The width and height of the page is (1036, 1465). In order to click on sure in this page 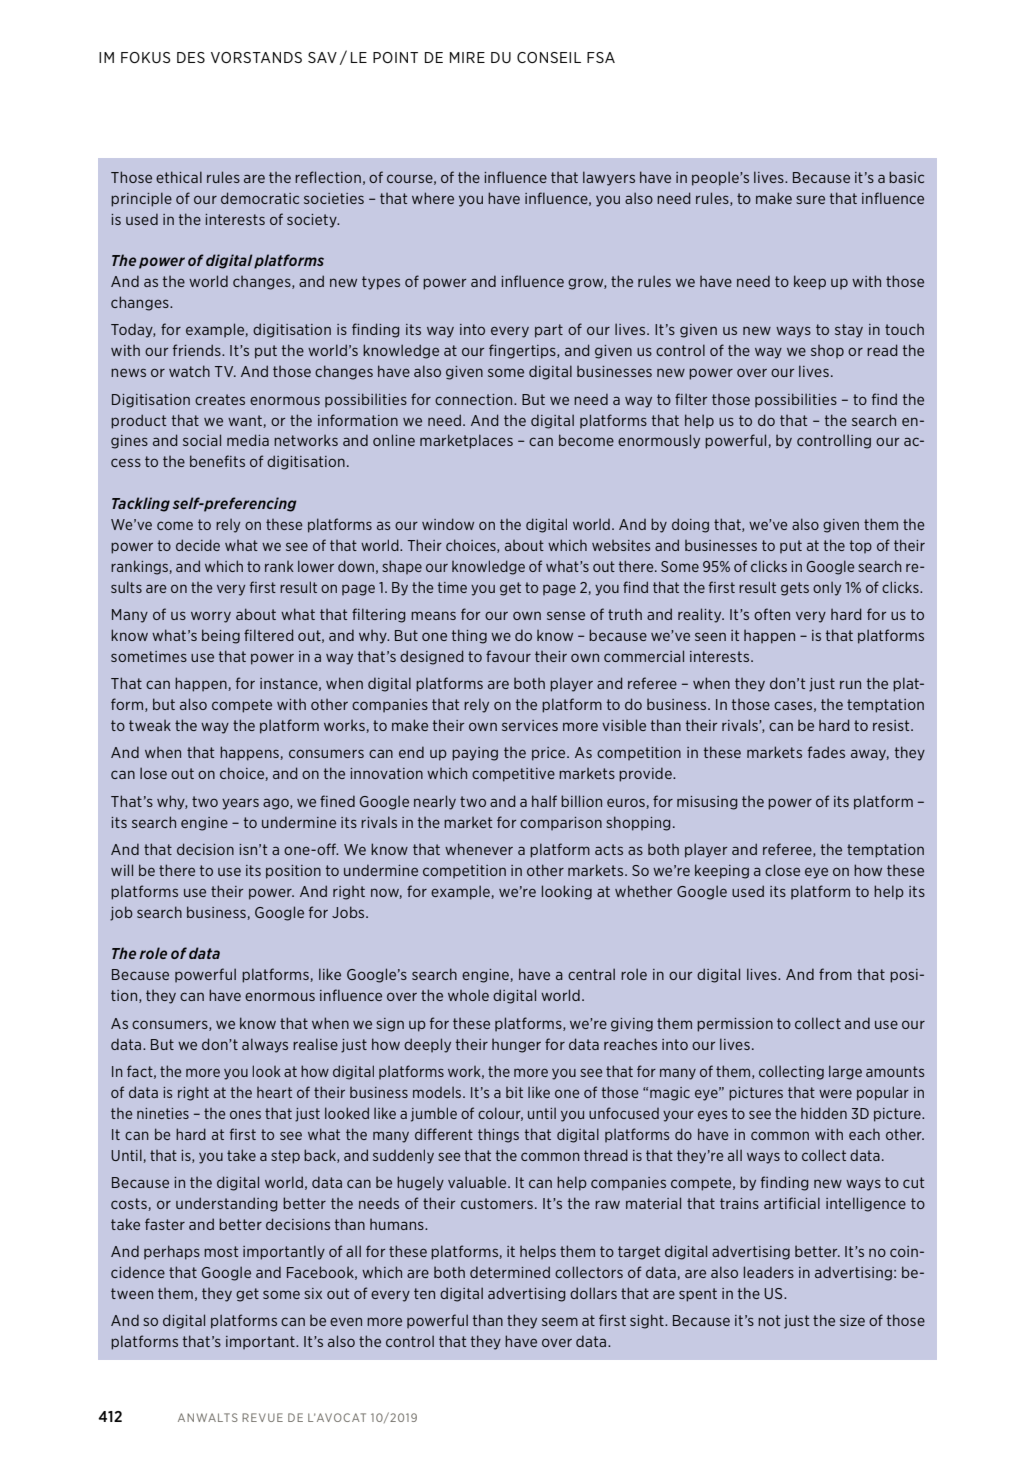, I will do `click(810, 199)`.
